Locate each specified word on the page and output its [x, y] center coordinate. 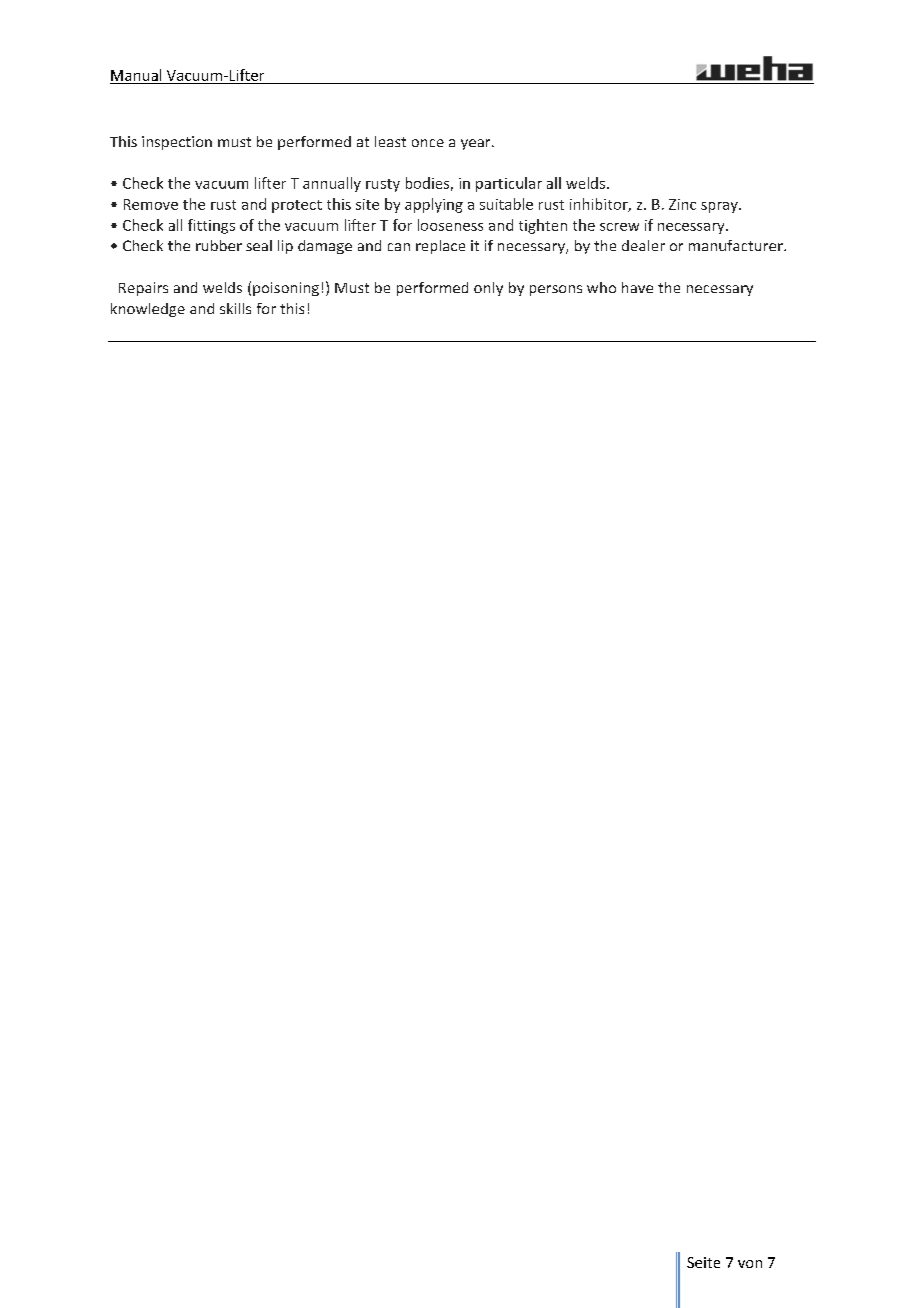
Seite [703, 1262]
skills [235, 308]
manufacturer [737, 245]
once [428, 143]
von [750, 1264]
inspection [177, 143]
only [488, 289]
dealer [643, 245]
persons [556, 290]
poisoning [286, 289]
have [637, 287]
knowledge [148, 310]
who [601, 287]
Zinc [682, 204]
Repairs [143, 289]
